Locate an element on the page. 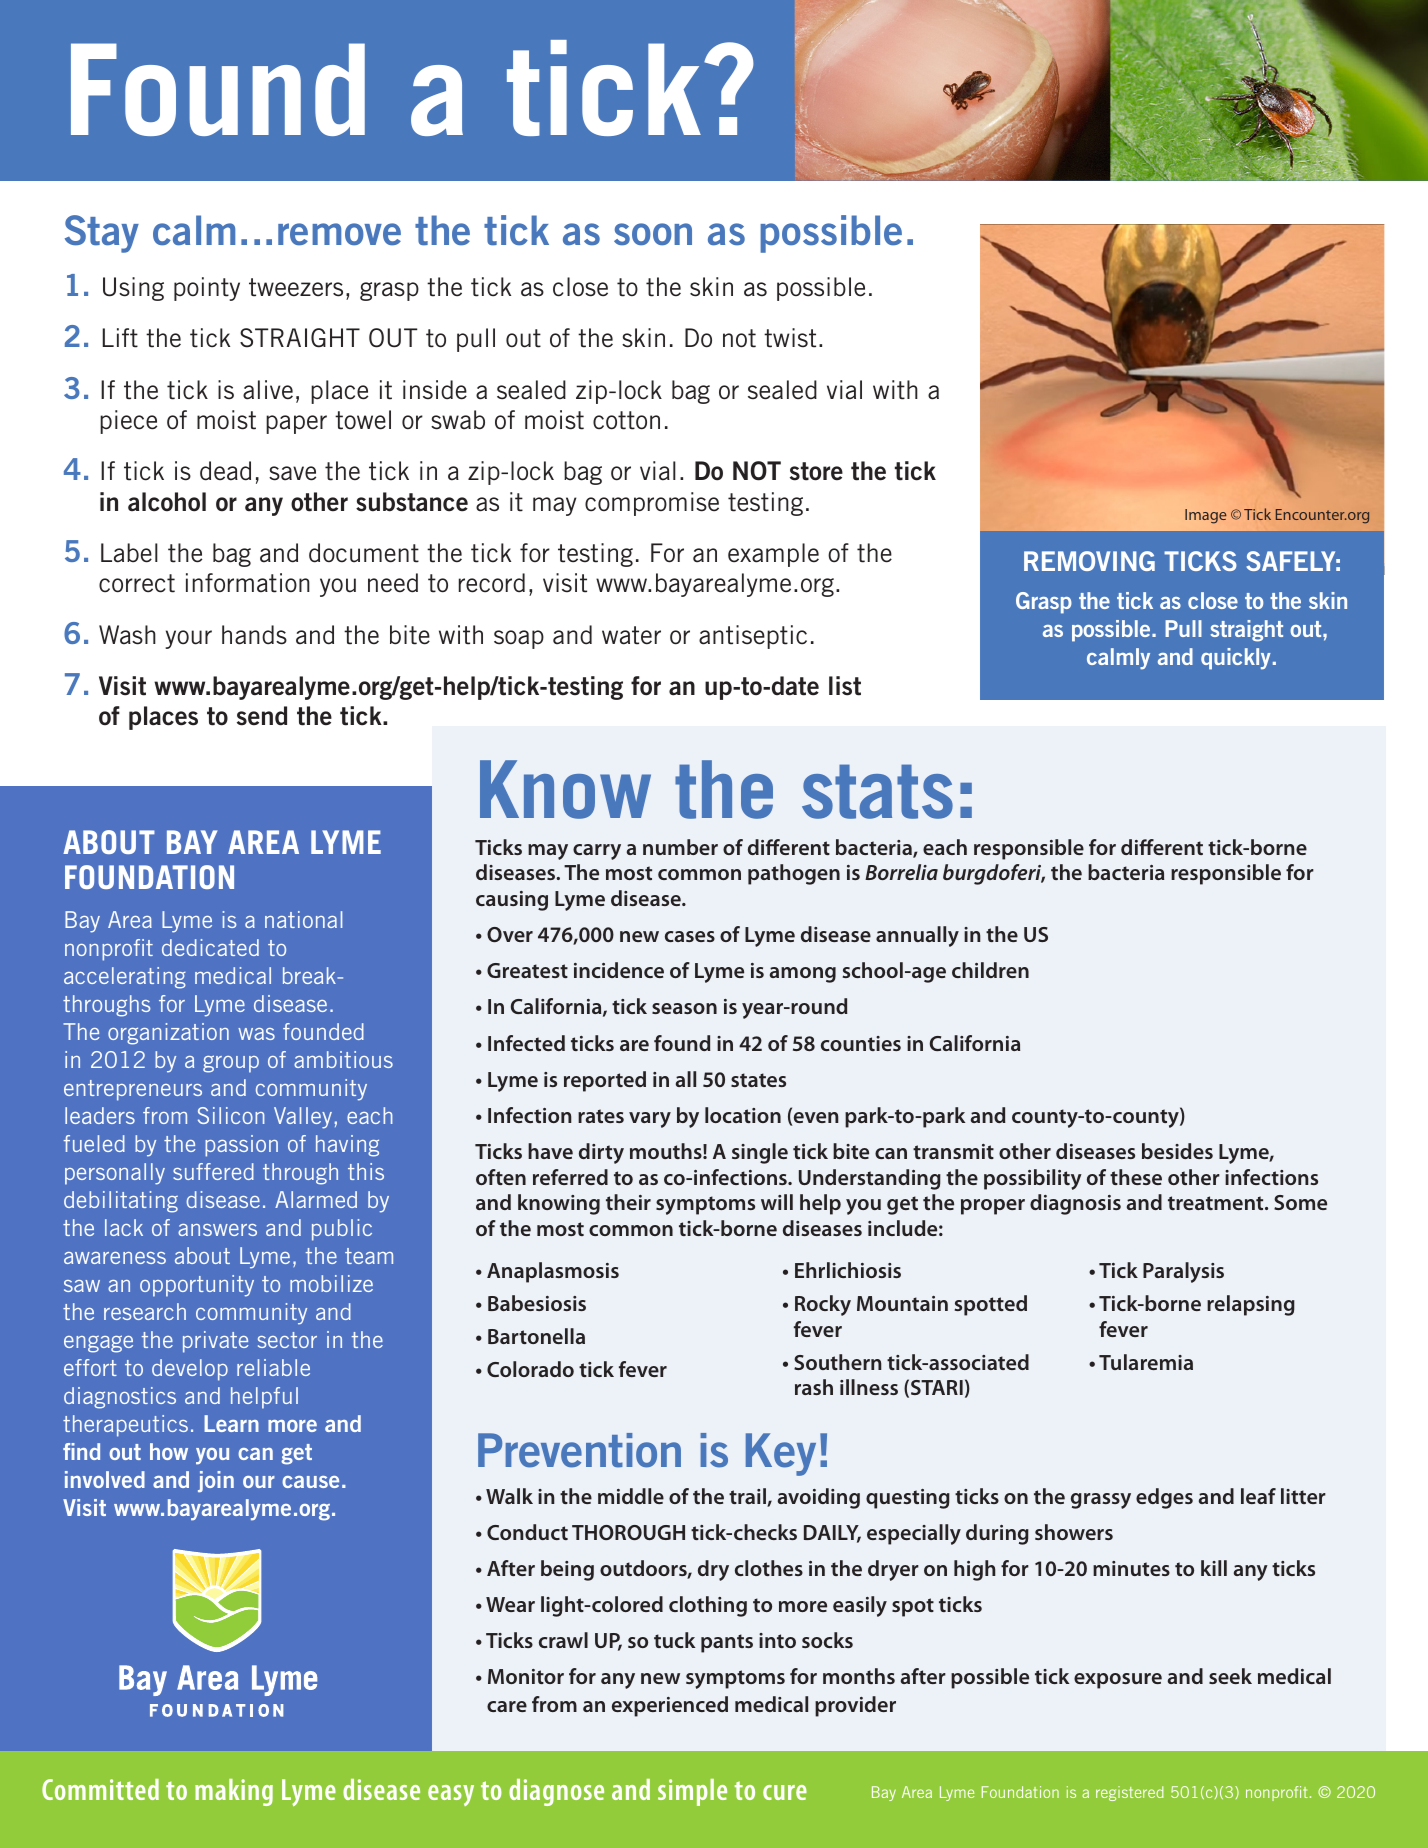  join is located at coordinates (216, 1482).
